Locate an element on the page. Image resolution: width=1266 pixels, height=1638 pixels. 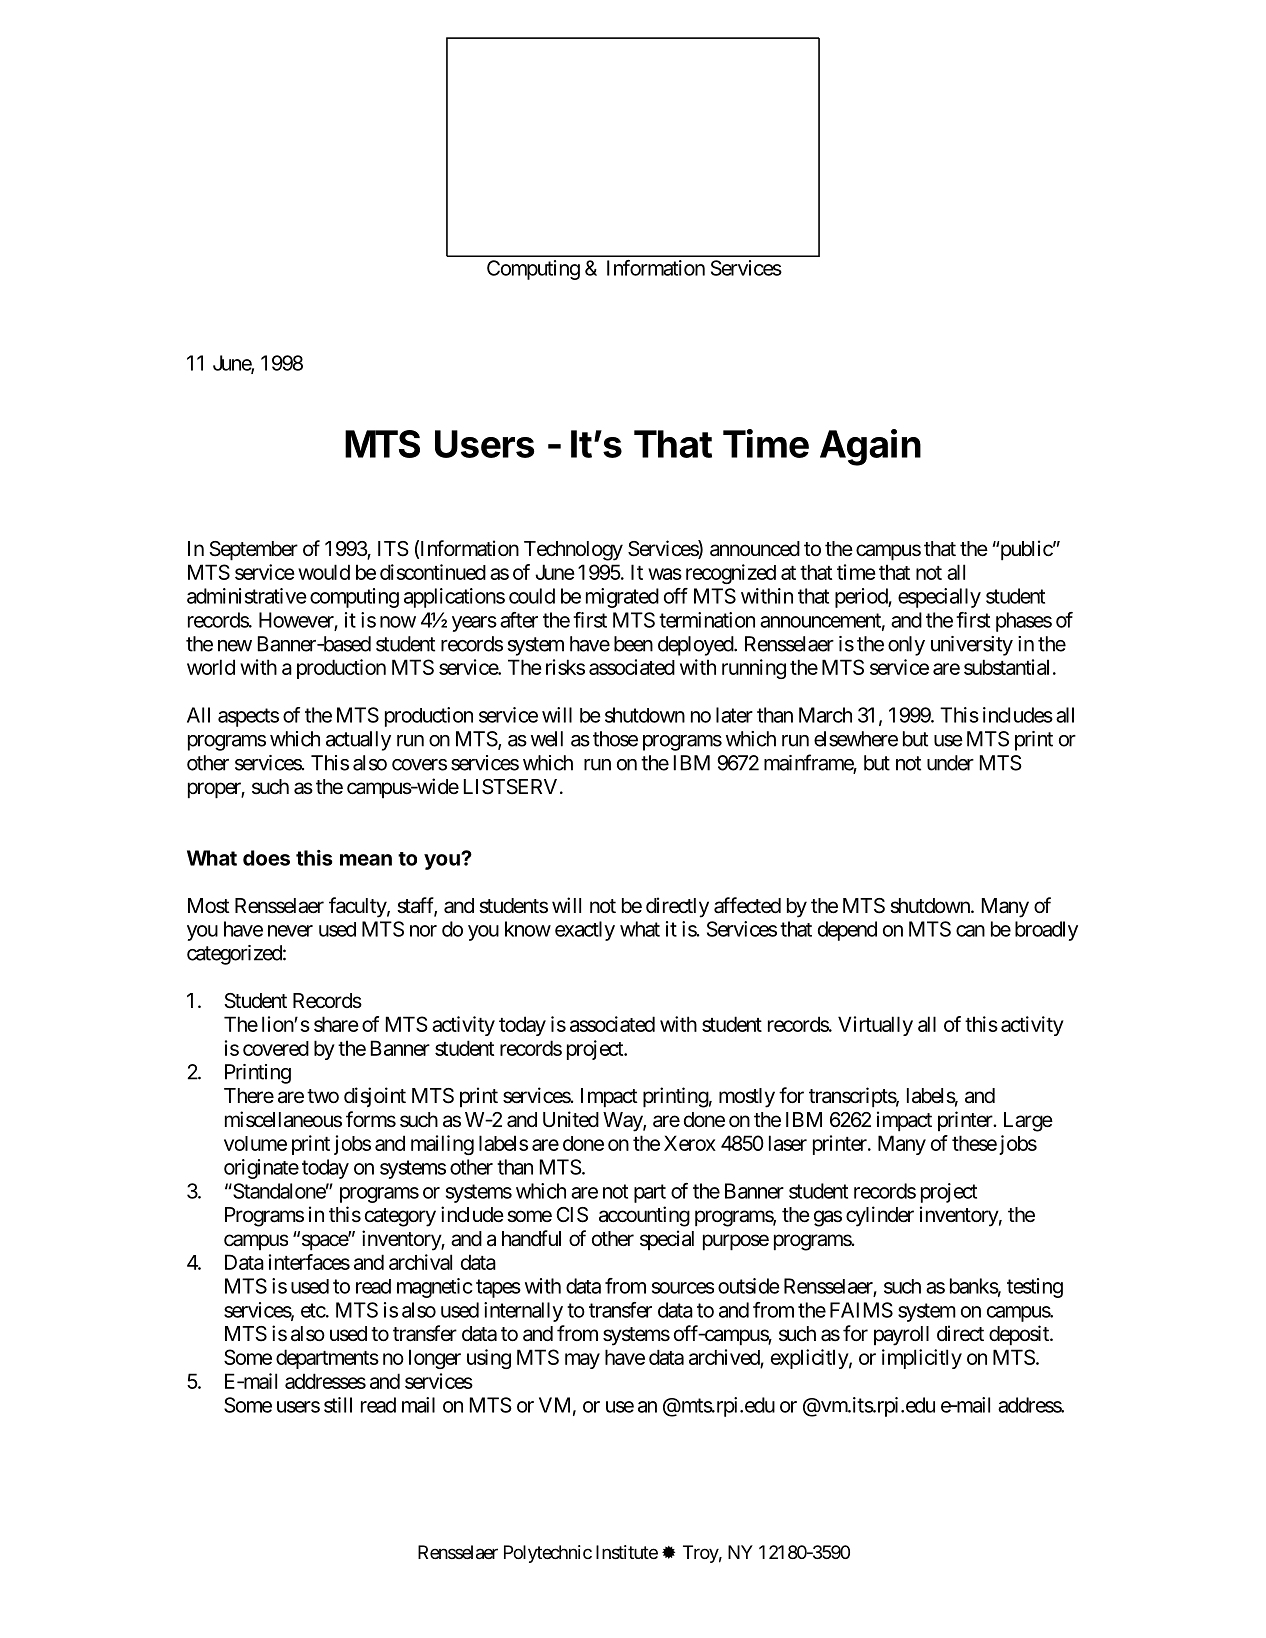
still is located at coordinates (338, 1405).
